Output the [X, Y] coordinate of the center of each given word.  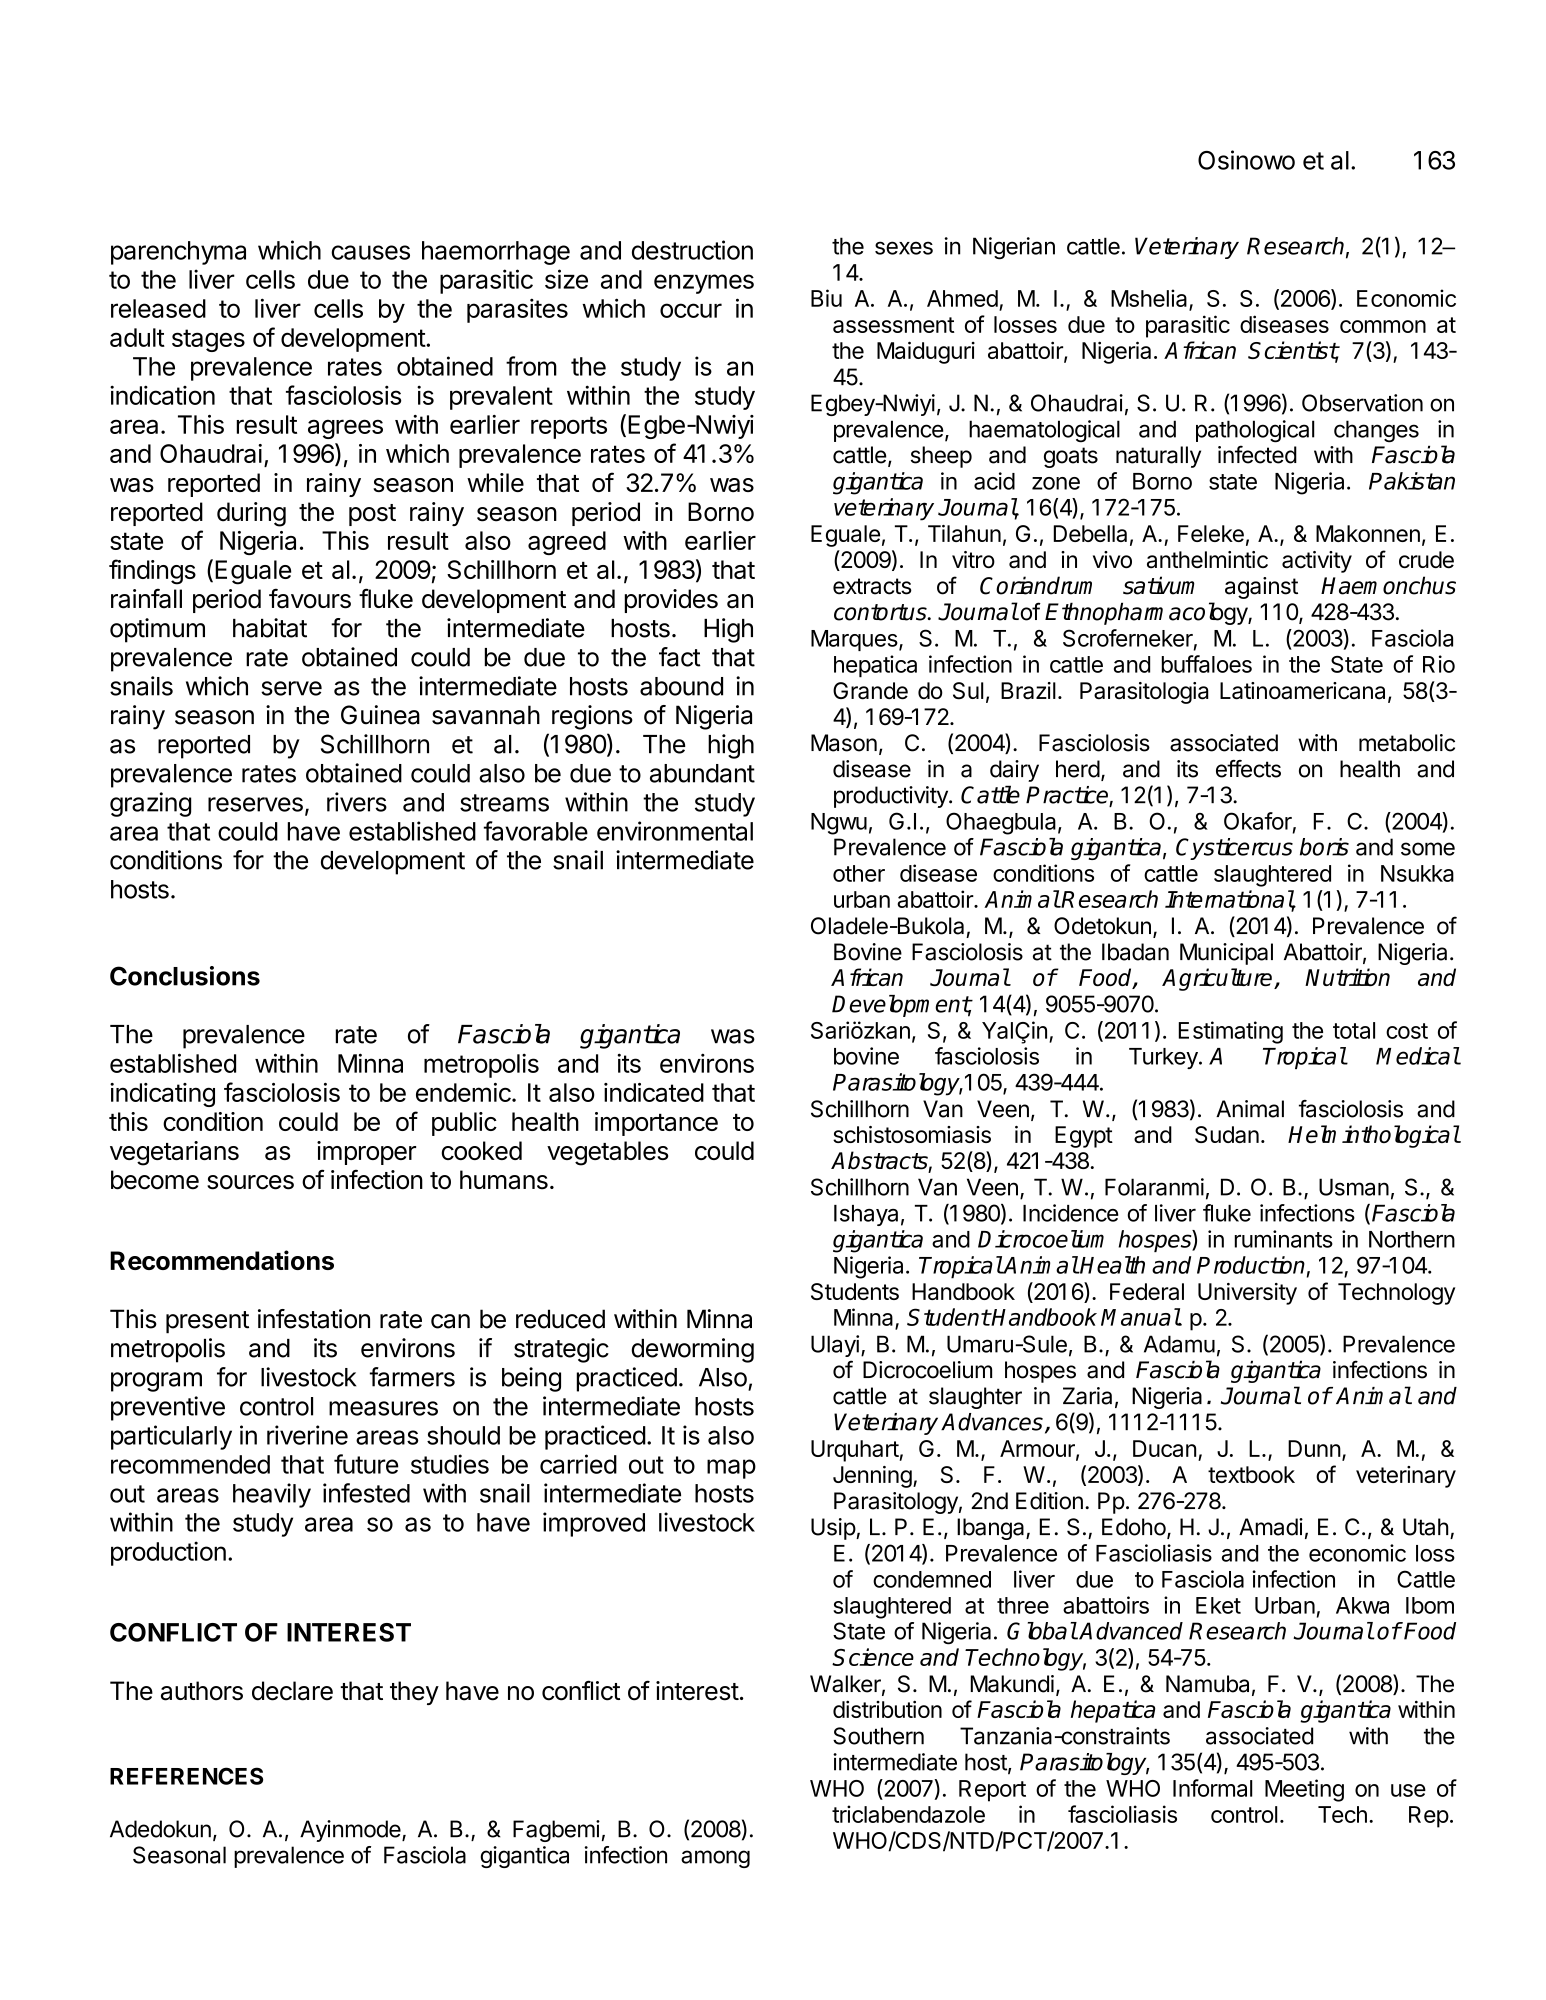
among [715, 1859]
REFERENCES [186, 1776]
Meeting [1304, 1790]
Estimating [1231, 1032]
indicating [162, 1095]
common [1383, 326]
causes [370, 252]
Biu [826, 298]
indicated [654, 1092]
